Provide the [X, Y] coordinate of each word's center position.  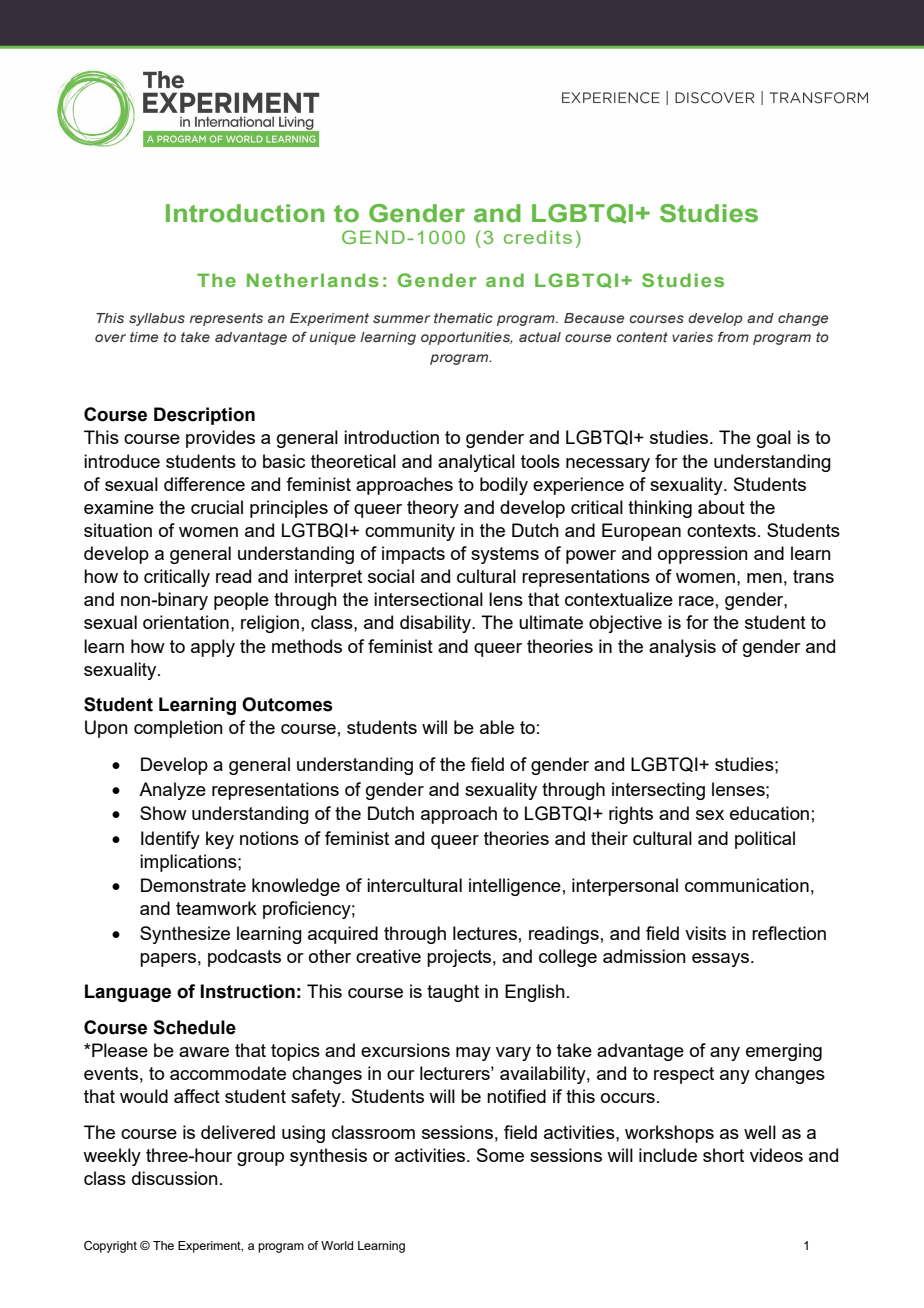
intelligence [515, 887]
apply [213, 648]
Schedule [194, 1027]
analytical [476, 463]
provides [220, 439]
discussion [175, 1178]
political [765, 840]
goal [774, 439]
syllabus [157, 319]
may [473, 1054]
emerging [784, 1052]
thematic [463, 318]
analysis [682, 648]
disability [436, 624]
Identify [170, 840]
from [733, 336]
